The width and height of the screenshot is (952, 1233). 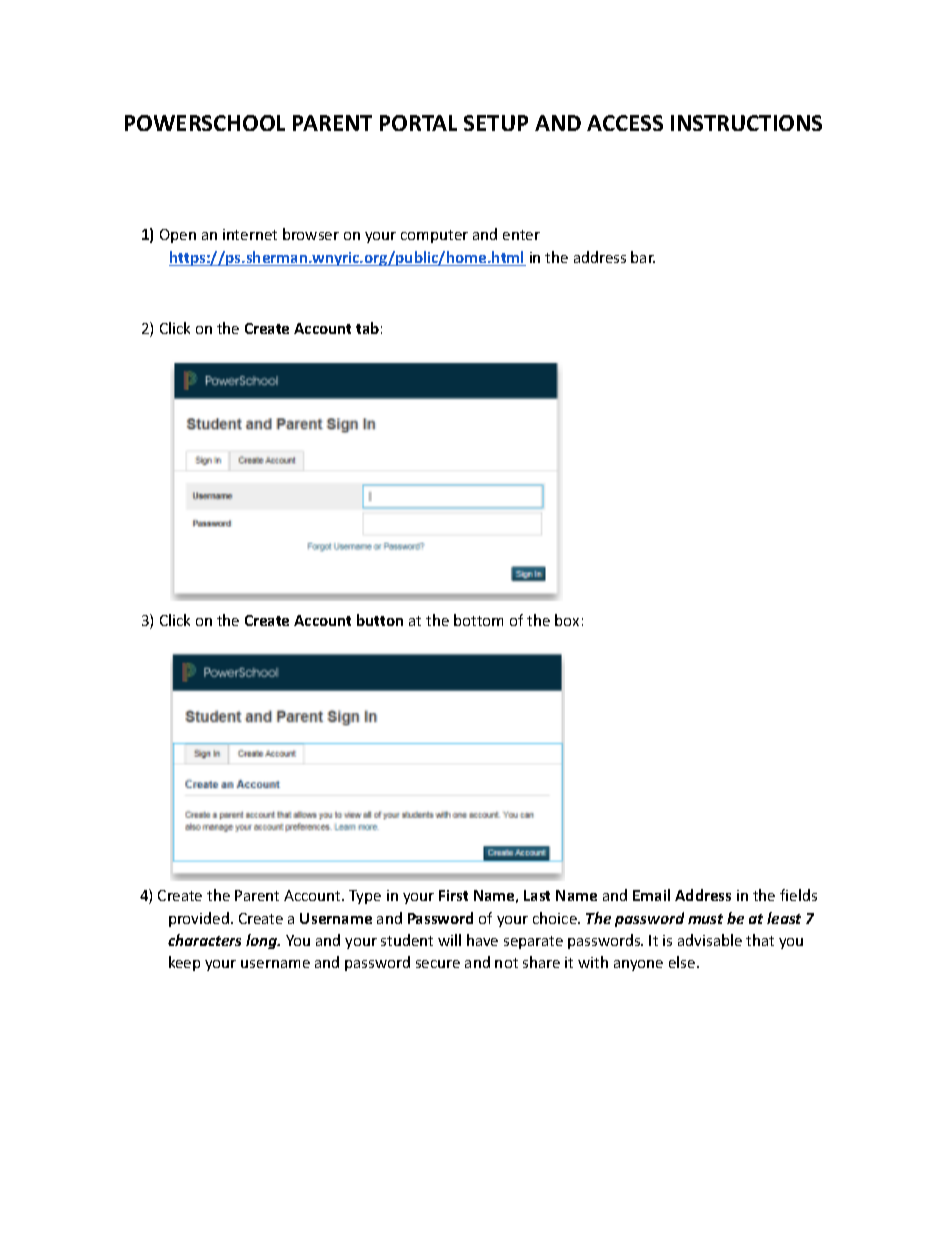 What do you see at coordinates (710, 940) in the screenshot?
I see `advisable` at bounding box center [710, 940].
